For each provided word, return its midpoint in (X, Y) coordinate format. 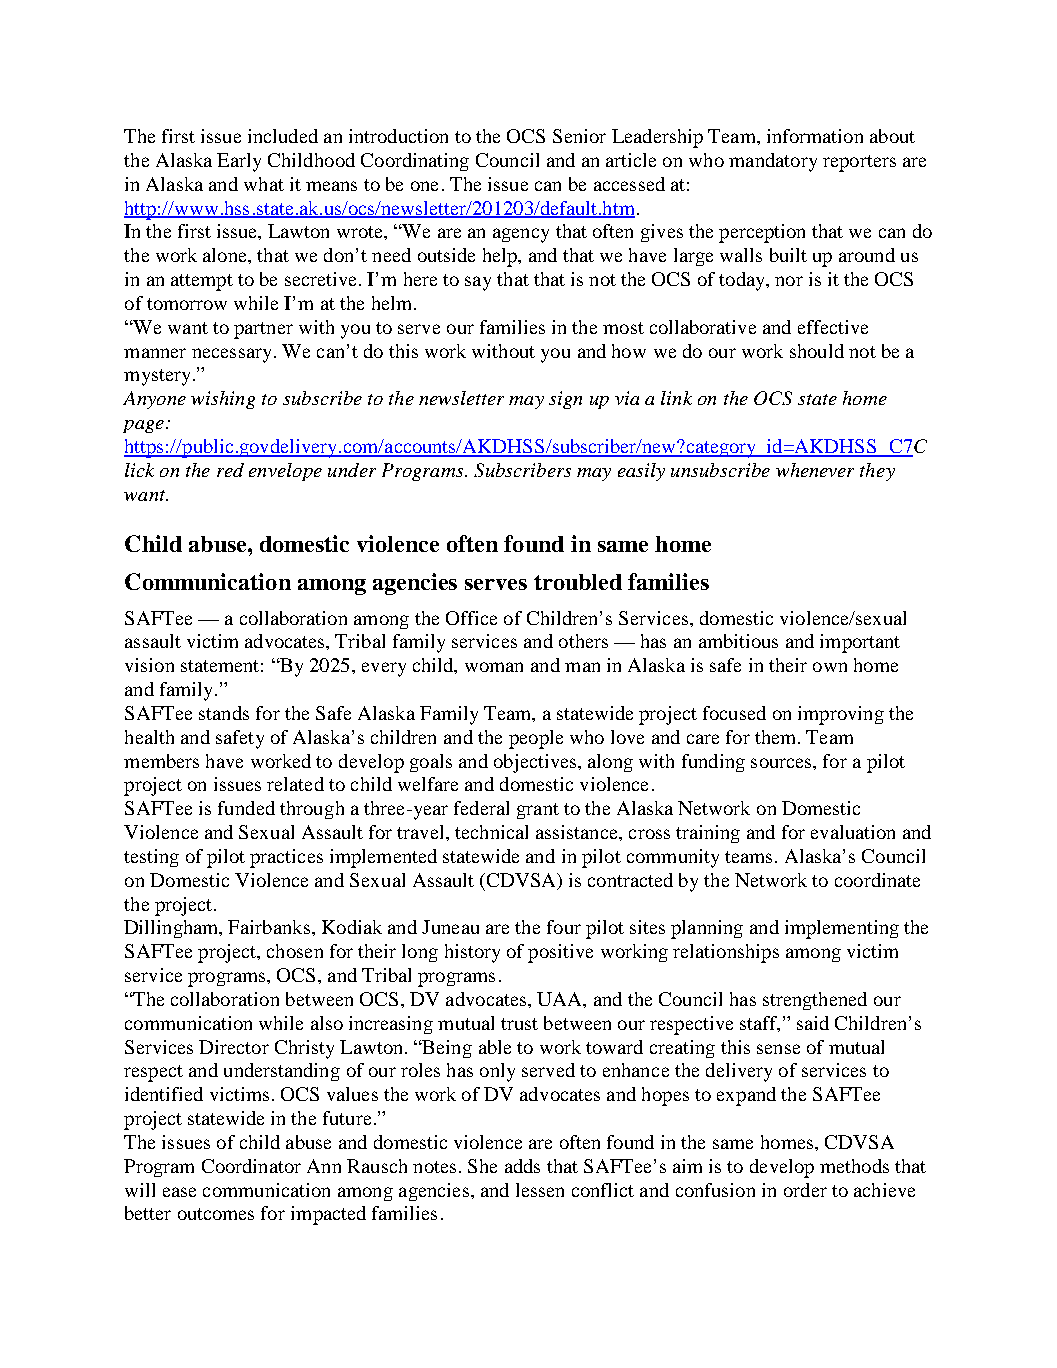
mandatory (773, 162)
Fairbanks (269, 927)
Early (239, 162)
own (830, 667)
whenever (815, 470)
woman (494, 667)
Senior (579, 136)
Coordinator (251, 1166)
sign (565, 400)
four (564, 927)
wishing (223, 400)
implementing (842, 929)
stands (224, 713)
